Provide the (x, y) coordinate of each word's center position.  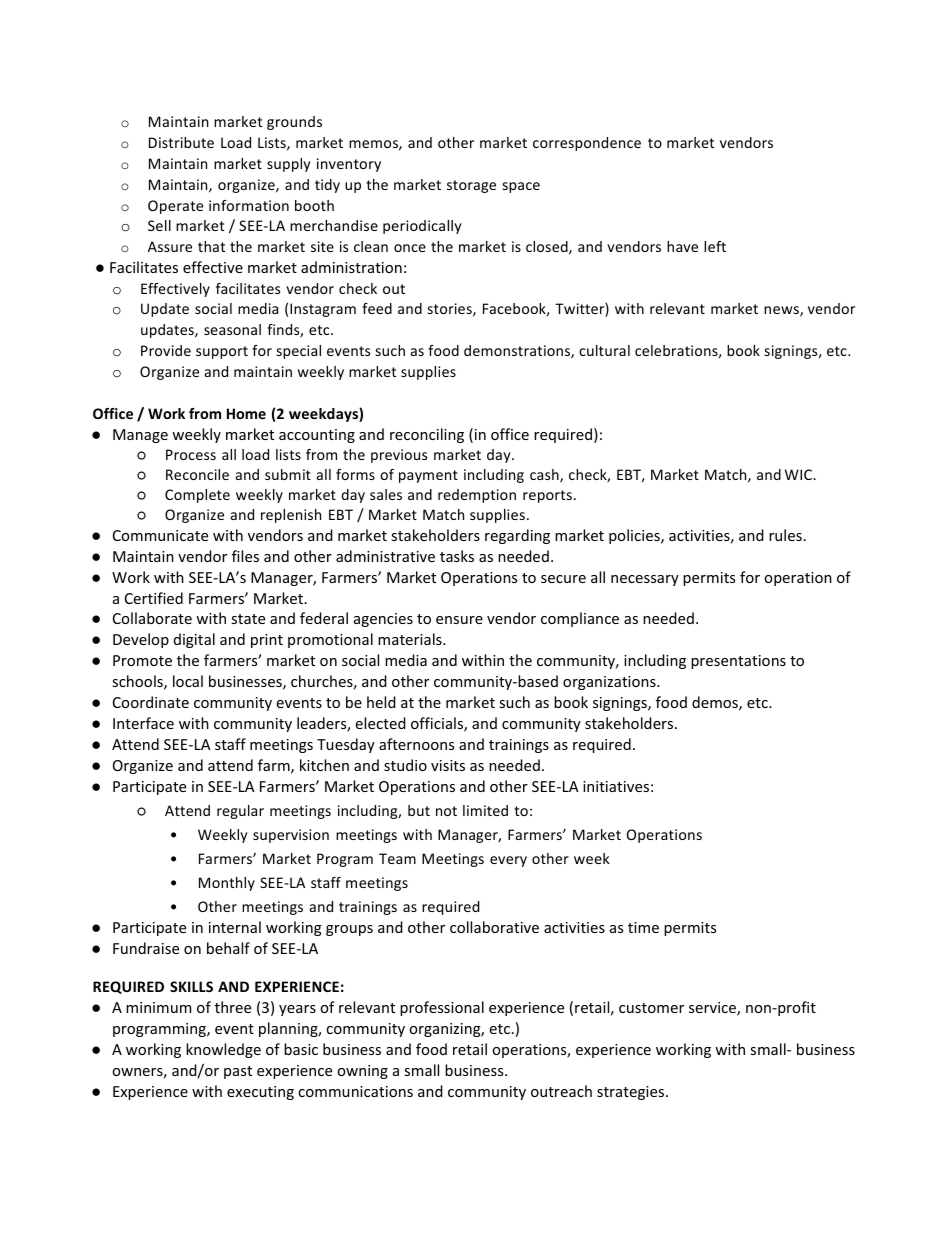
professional (442, 1008)
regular (240, 812)
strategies (632, 1093)
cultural (604, 350)
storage (471, 186)
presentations (738, 662)
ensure (459, 620)
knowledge (223, 1050)
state (248, 619)
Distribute (181, 142)
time (643, 927)
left (715, 246)
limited (485, 810)
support (222, 352)
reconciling (427, 435)
